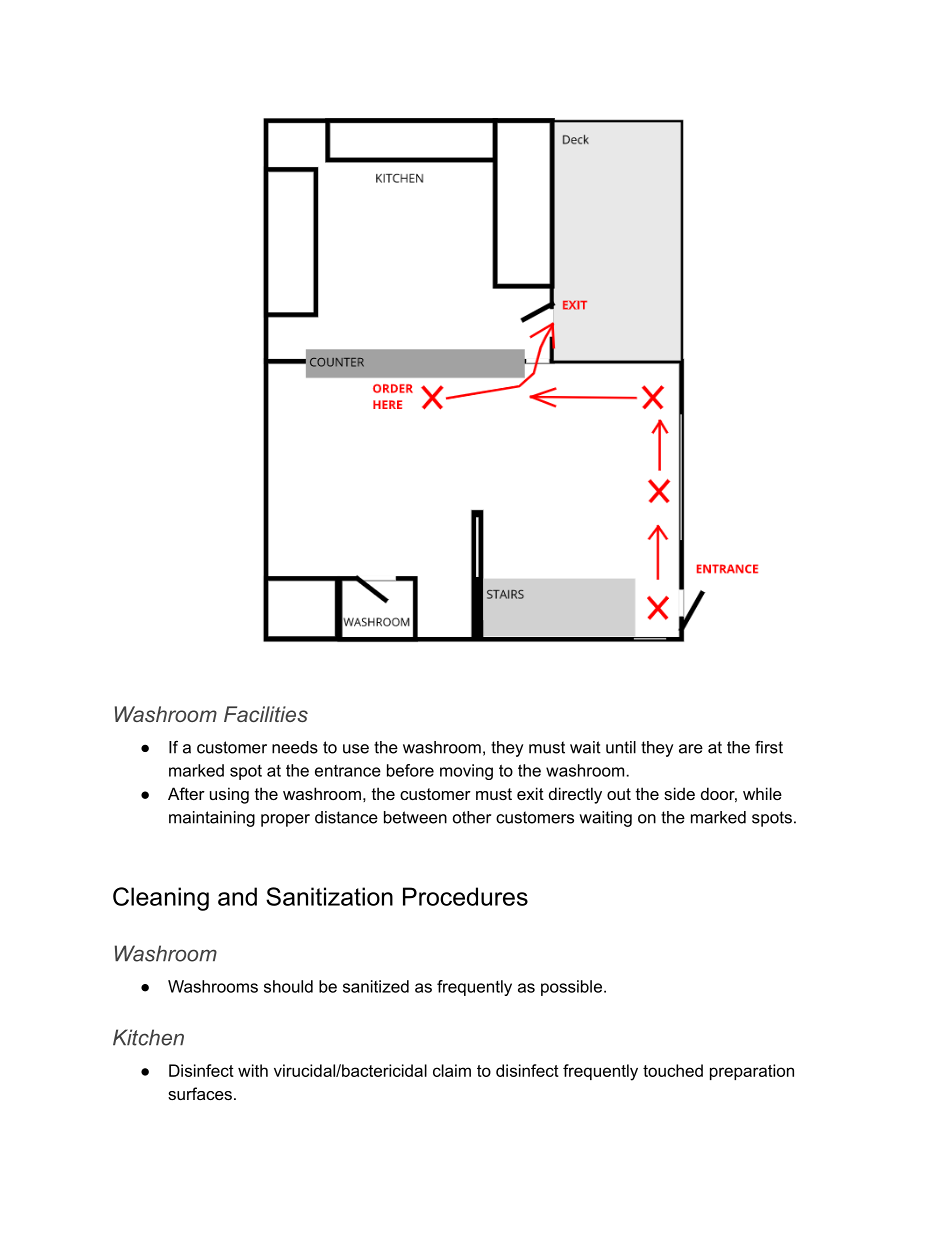 This document has height=1233, width=952. Describe the element at coordinates (200, 1093) in the document. I see `surfaces` at that location.
